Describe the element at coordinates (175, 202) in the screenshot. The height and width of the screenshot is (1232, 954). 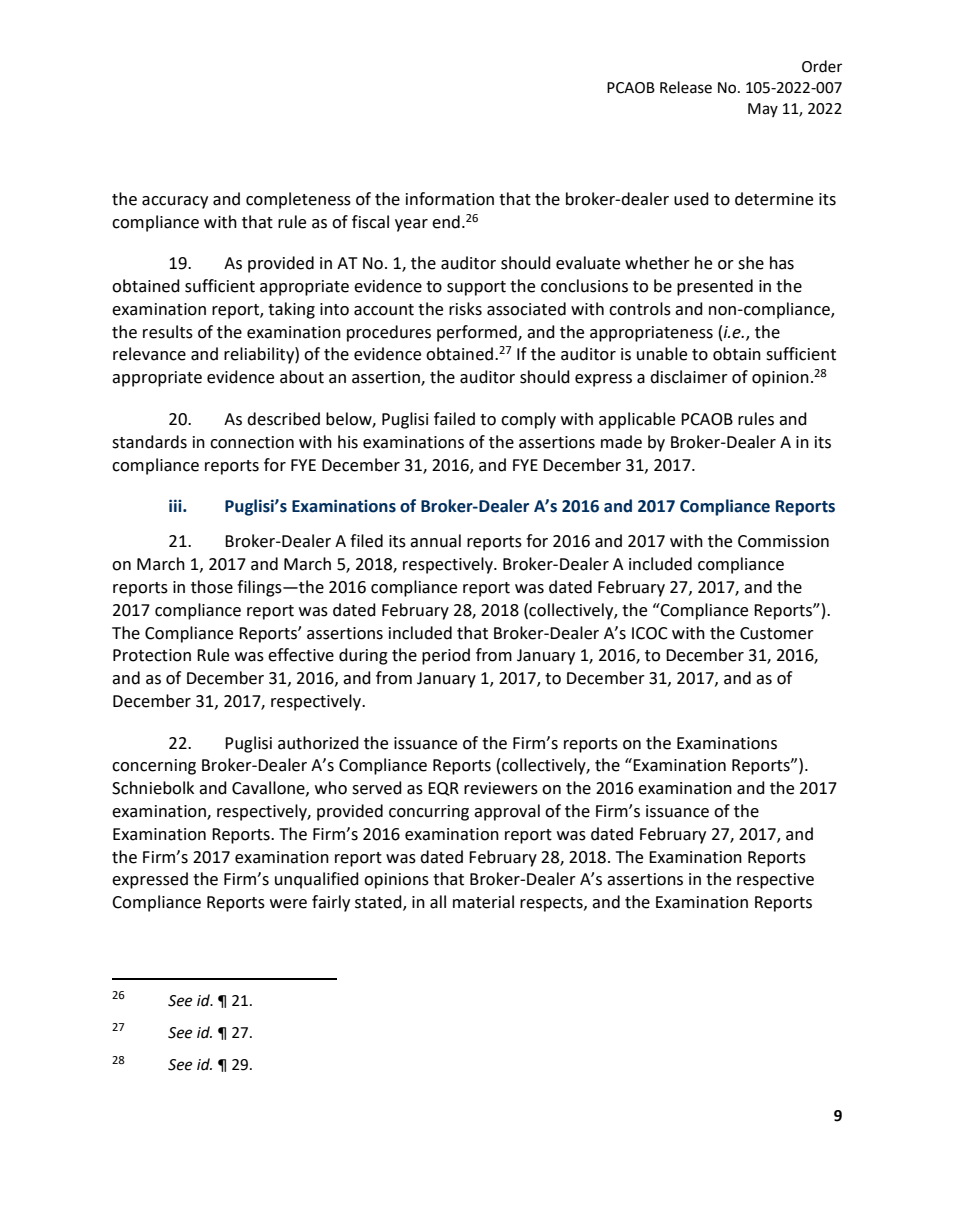
I see `accuracy` at that location.
